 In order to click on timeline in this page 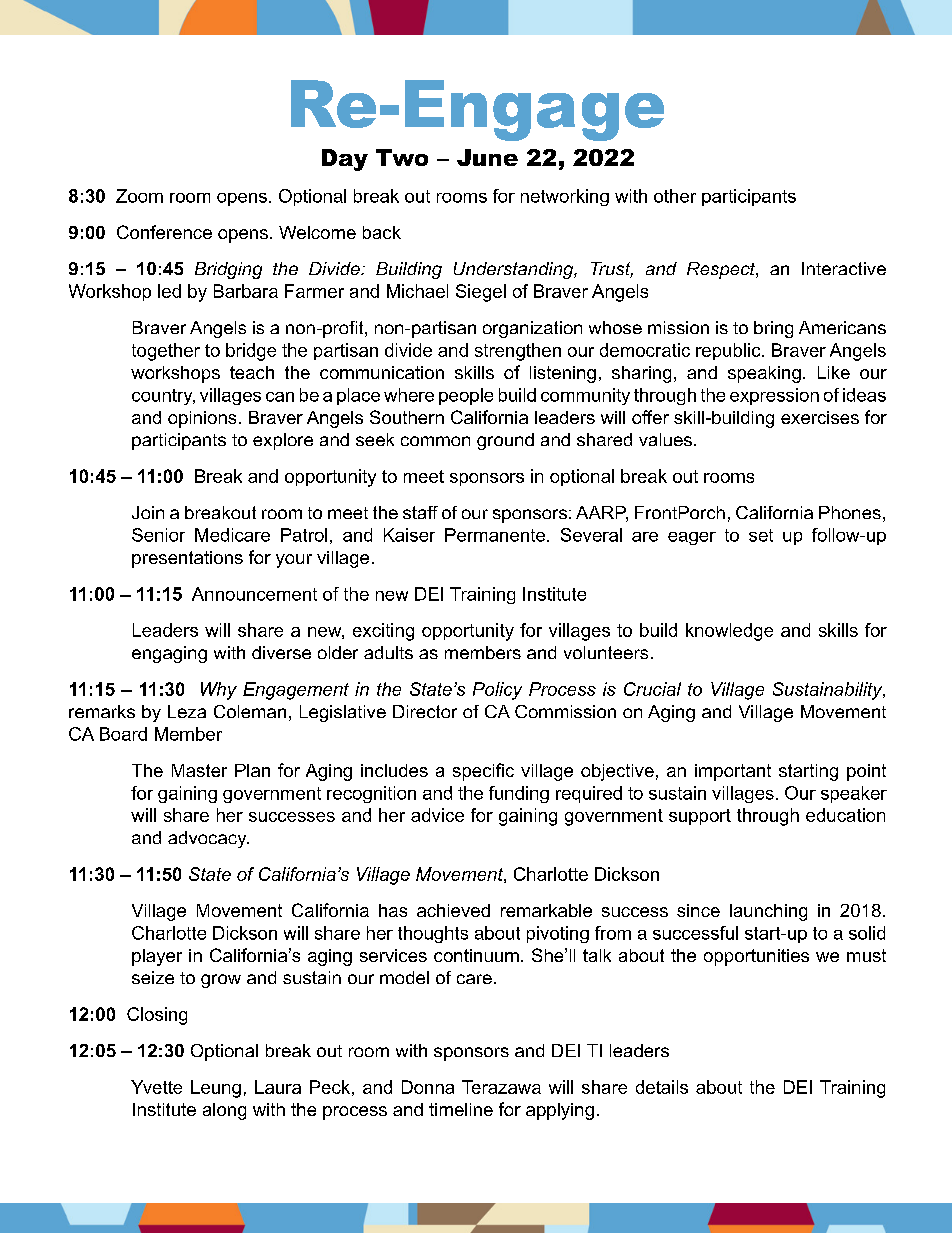, I will do `click(461, 1109)`.
